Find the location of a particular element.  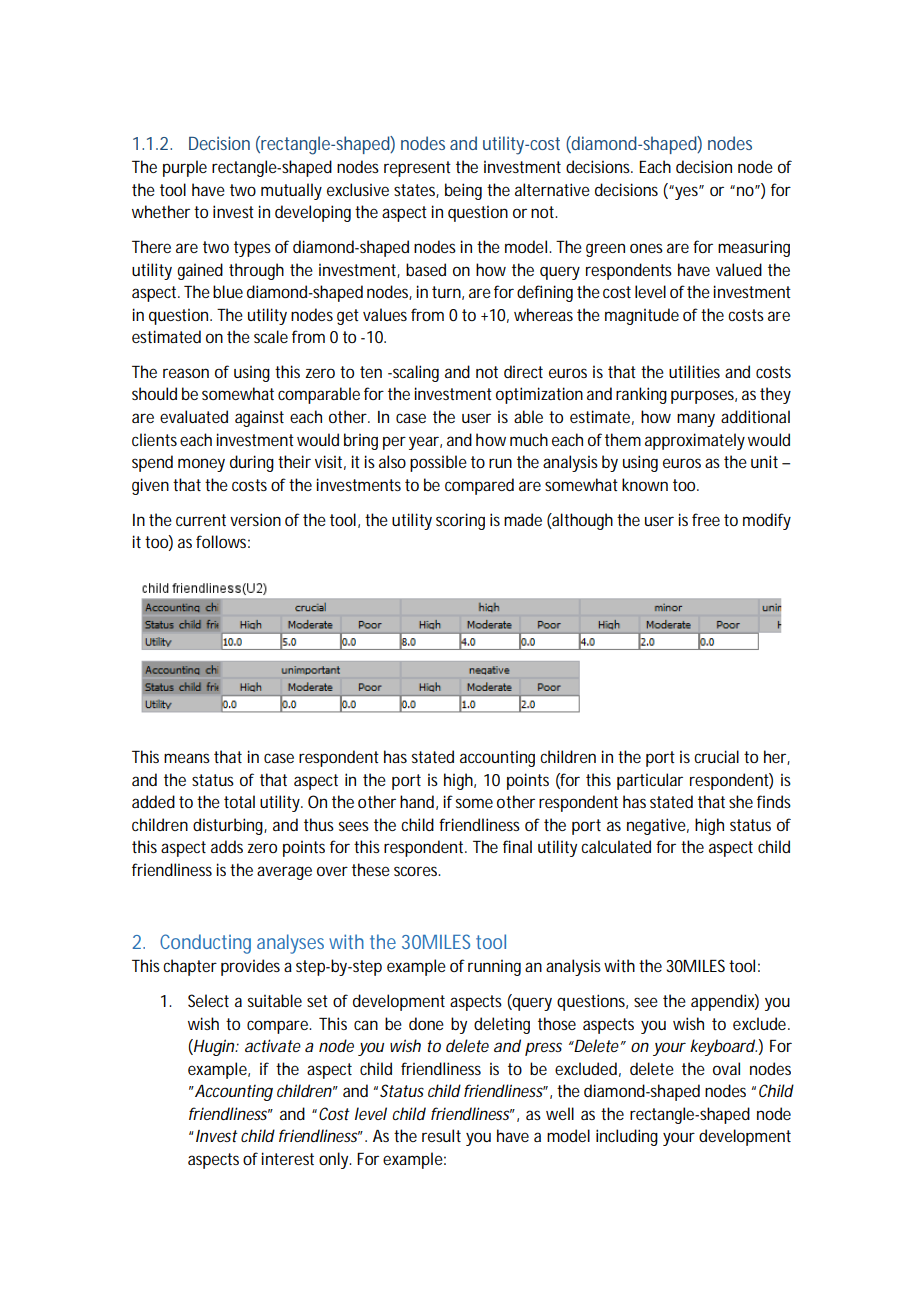

being is located at coordinates (463, 191).
